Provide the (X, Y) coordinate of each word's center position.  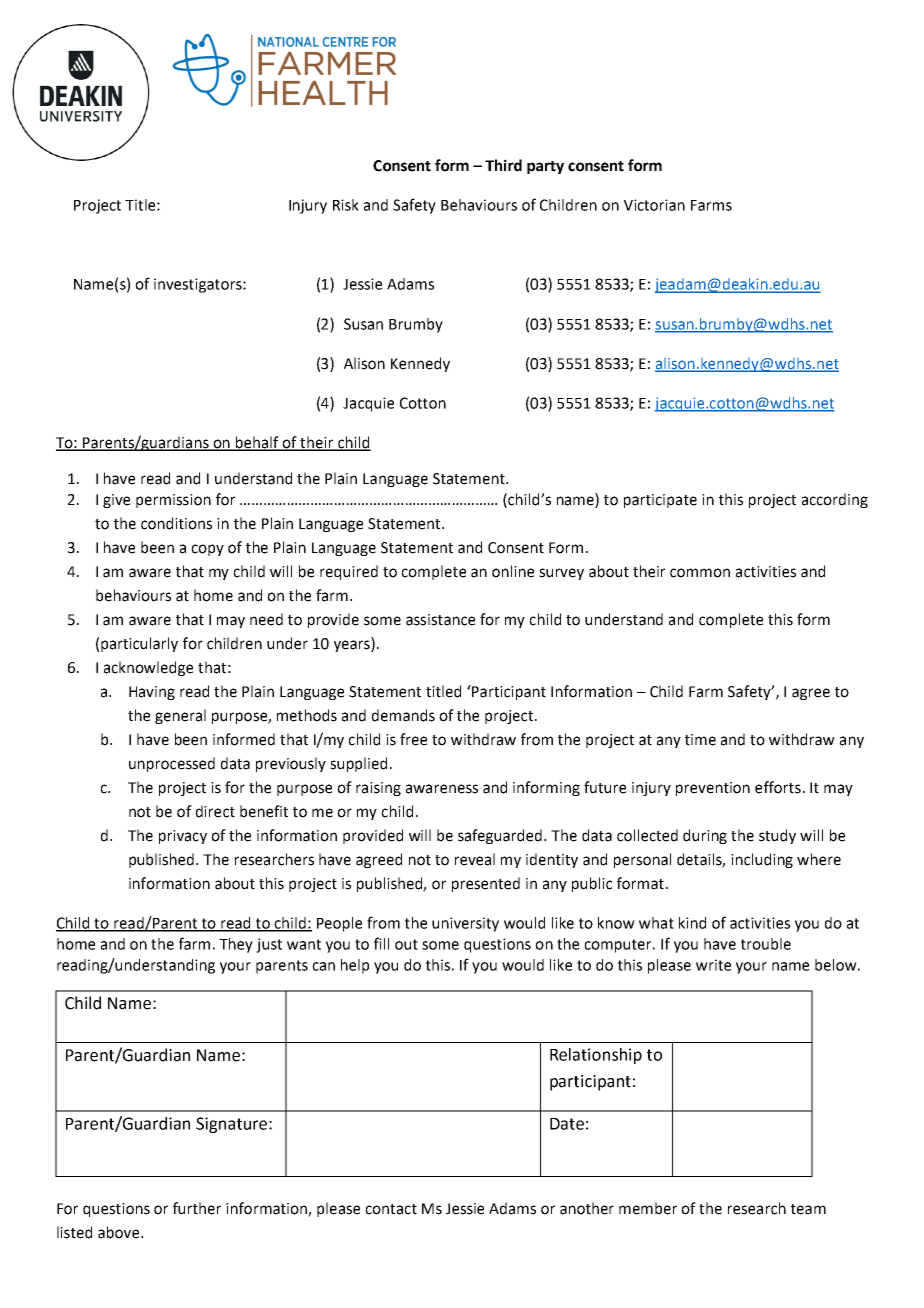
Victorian (654, 205)
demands (403, 715)
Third (503, 165)
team (808, 1209)
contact (391, 1209)
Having (152, 693)
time (700, 740)
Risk (346, 205)
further (197, 1208)
